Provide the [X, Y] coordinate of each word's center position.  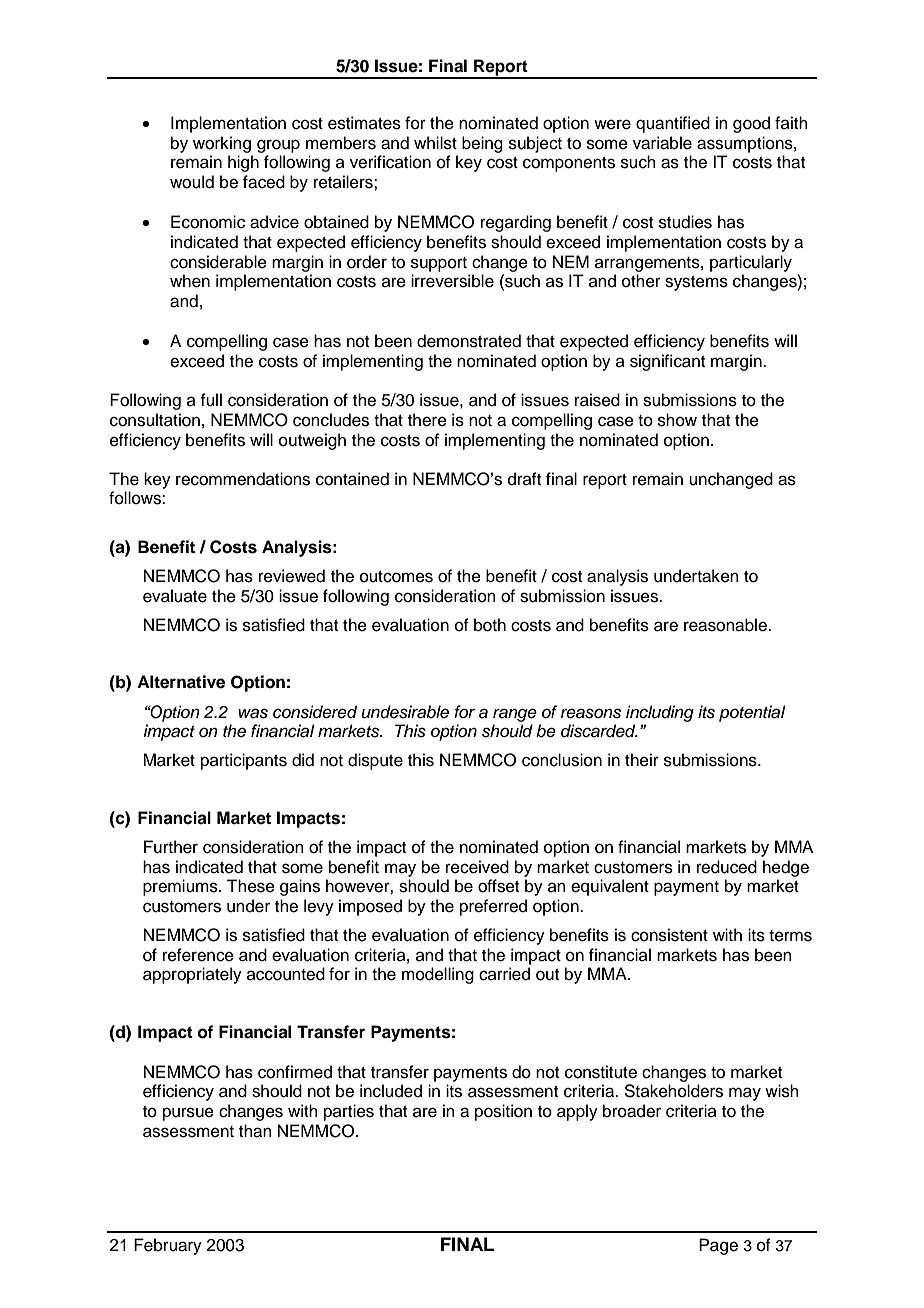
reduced [727, 867]
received [477, 867]
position [503, 1112]
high [243, 163]
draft [524, 479]
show [677, 420]
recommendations [243, 479]
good [751, 124]
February [168, 1246]
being [482, 144]
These [251, 886]
